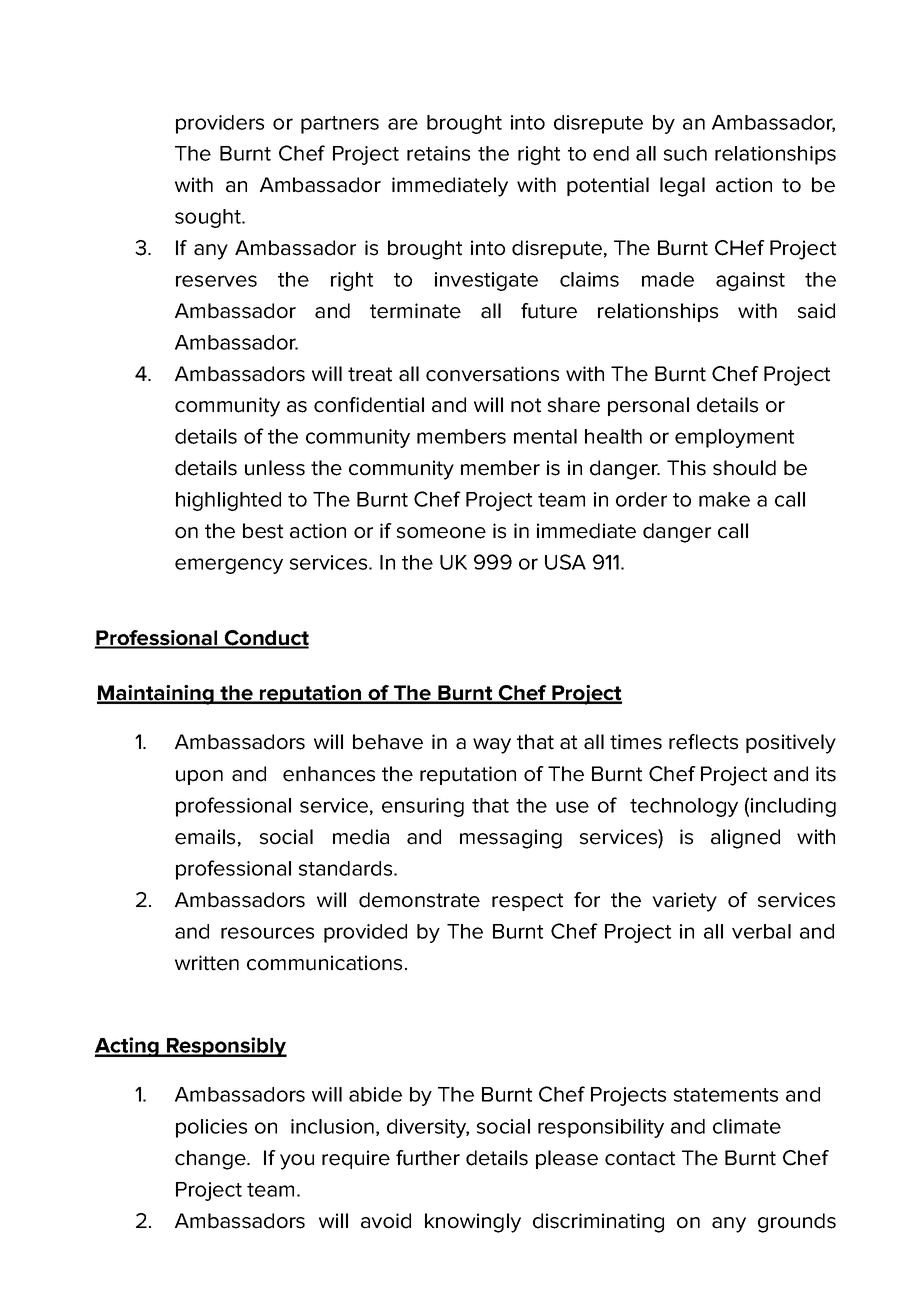  Describe the element at coordinates (207, 963) in the screenshot. I see `written` at that location.
